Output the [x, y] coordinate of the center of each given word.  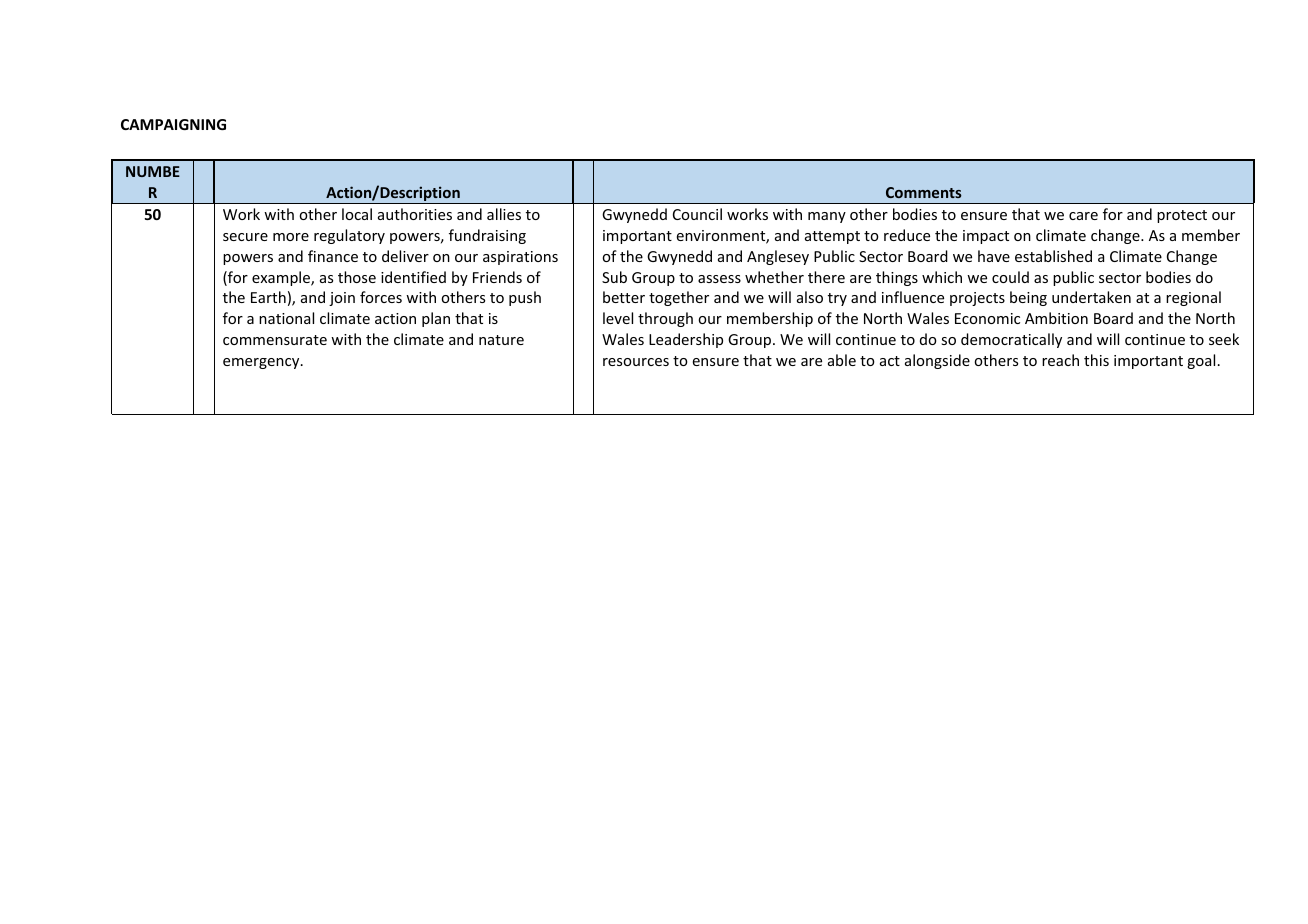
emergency [262, 363]
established [1053, 256]
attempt [832, 237]
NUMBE [153, 171]
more [291, 237]
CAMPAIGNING [173, 124]
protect [1182, 216]
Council [697, 214]
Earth [268, 297]
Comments [924, 192]
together [679, 298]
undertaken [1091, 297]
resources [636, 362]
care [1083, 216]
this [1096, 360]
